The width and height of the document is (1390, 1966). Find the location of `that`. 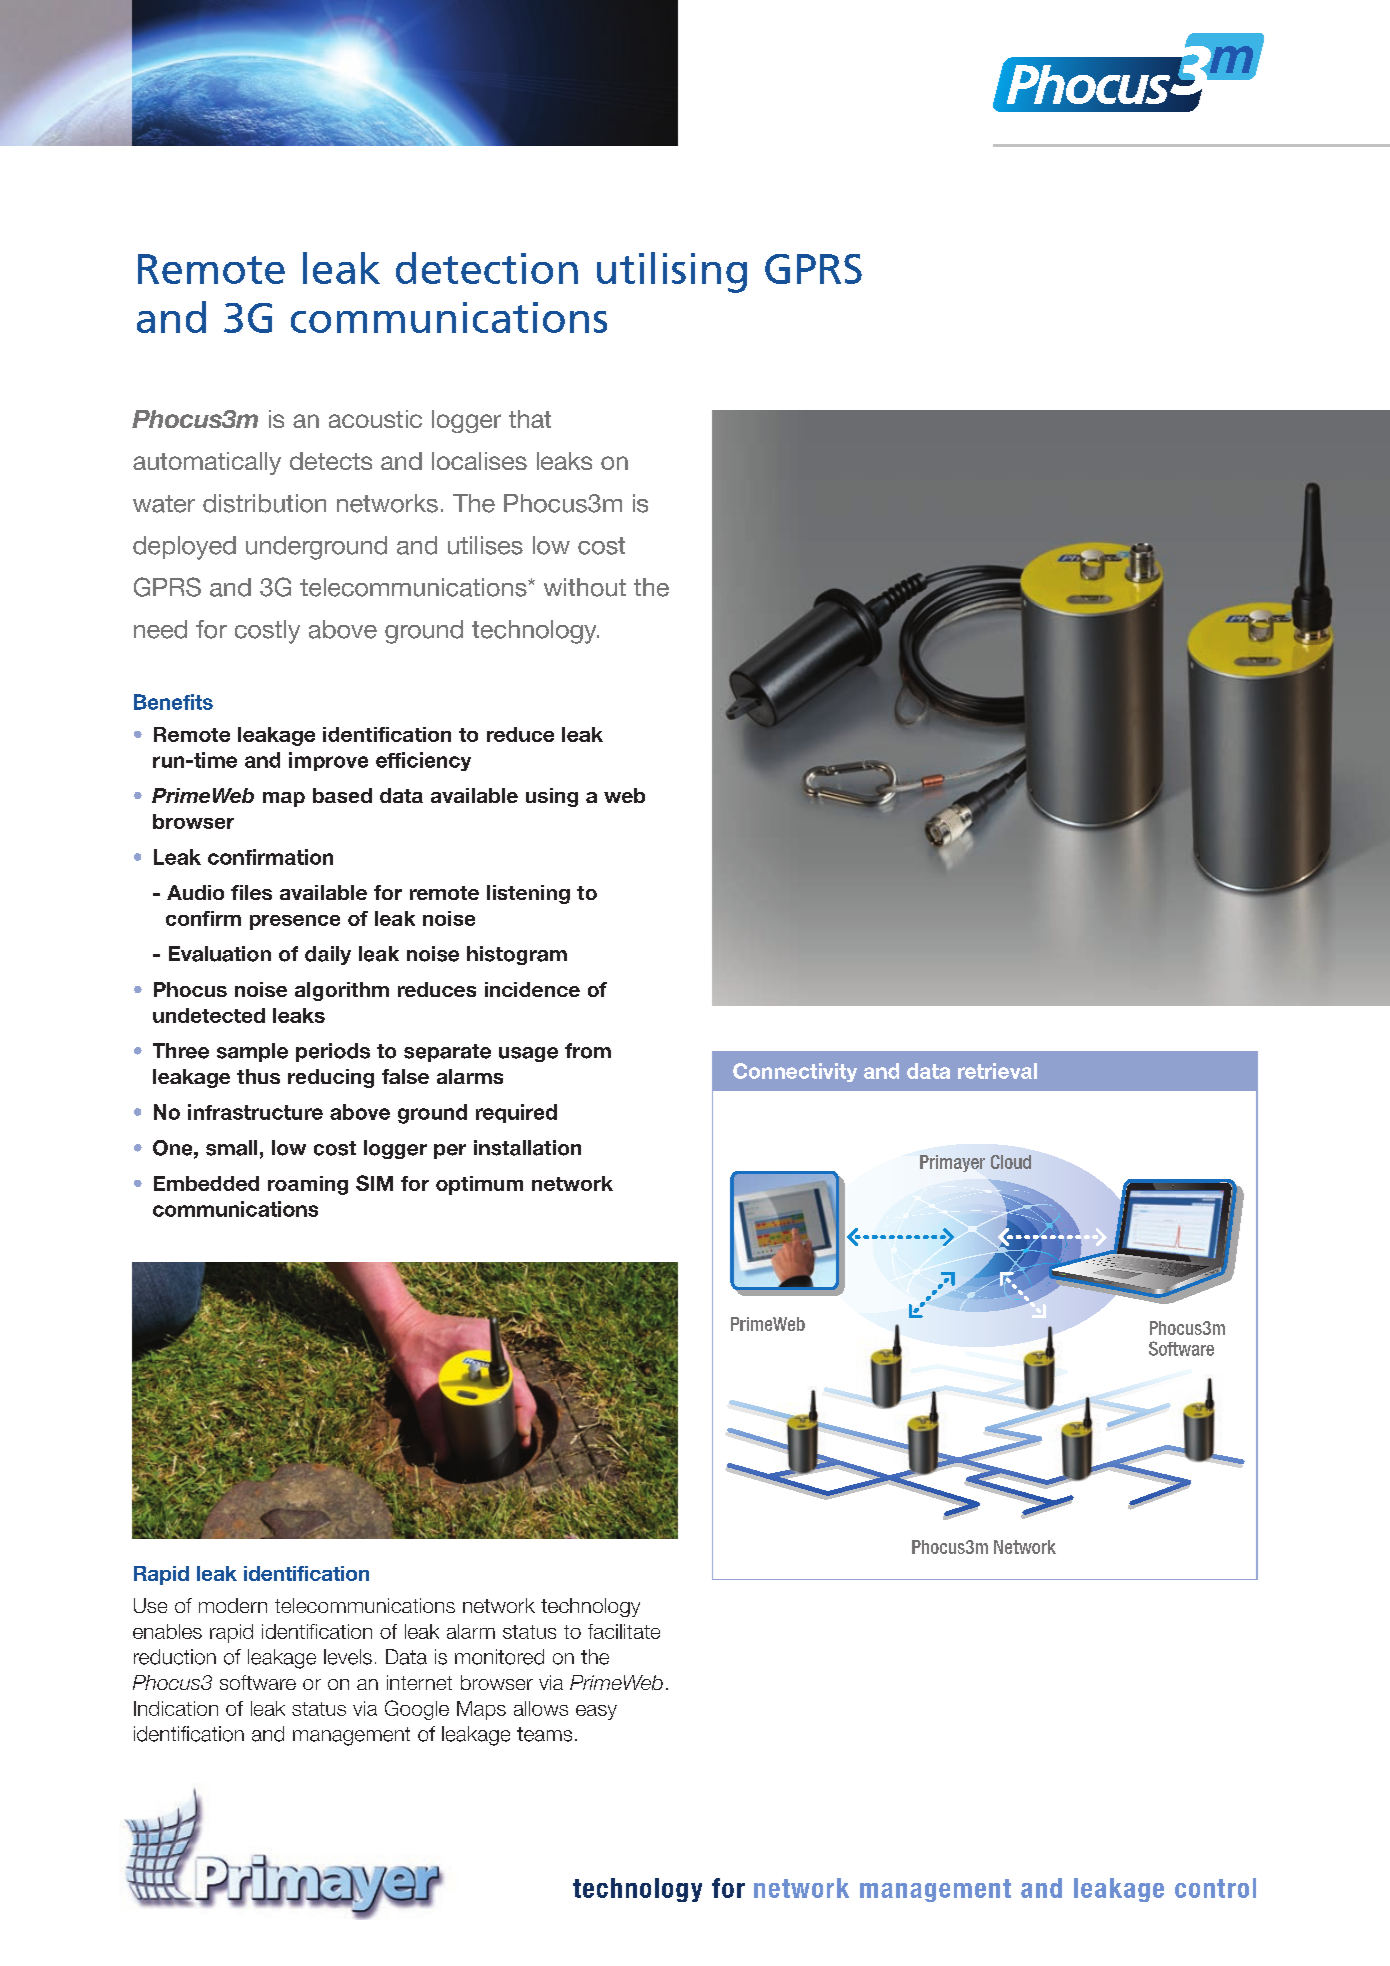

that is located at coordinates (530, 419).
